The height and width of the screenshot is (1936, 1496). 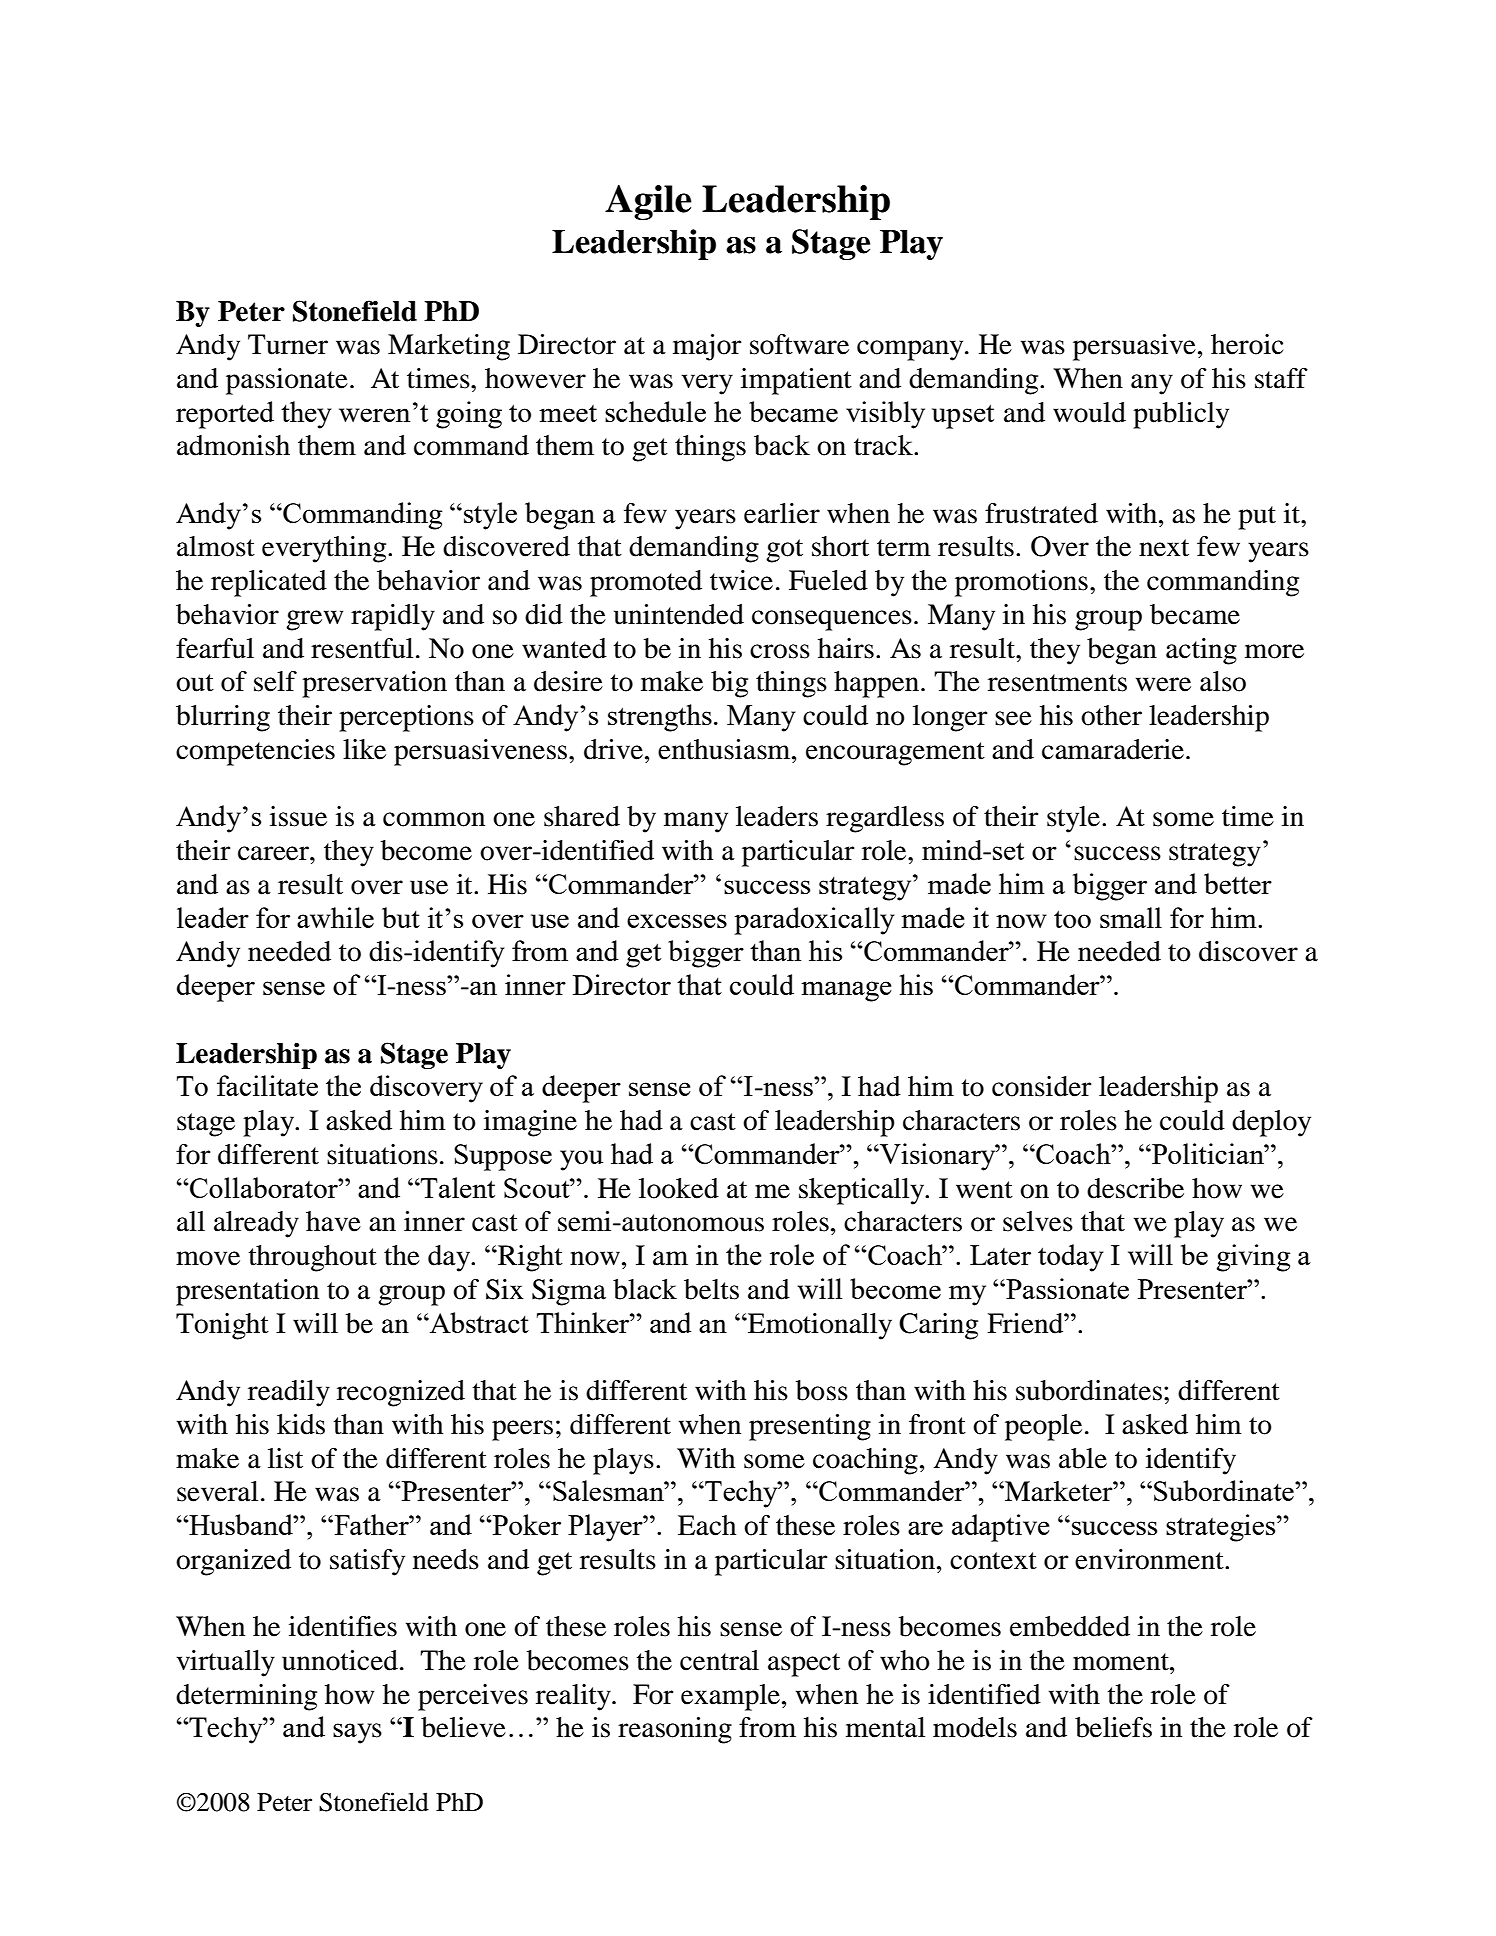 I want to click on today, so click(x=1071, y=1258).
